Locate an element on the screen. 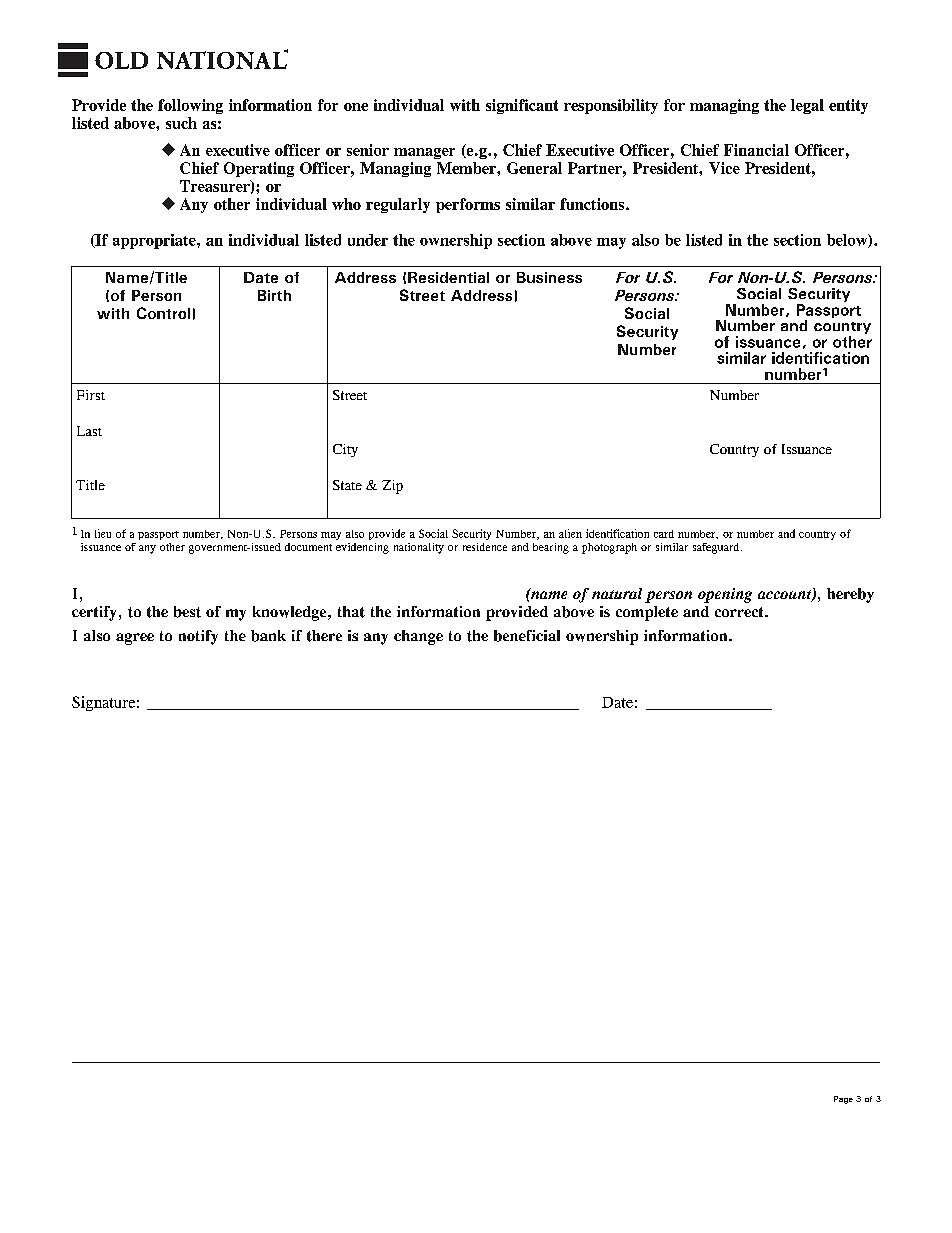 The width and height of the screenshot is (952, 1233). correct is located at coordinates (740, 612).
